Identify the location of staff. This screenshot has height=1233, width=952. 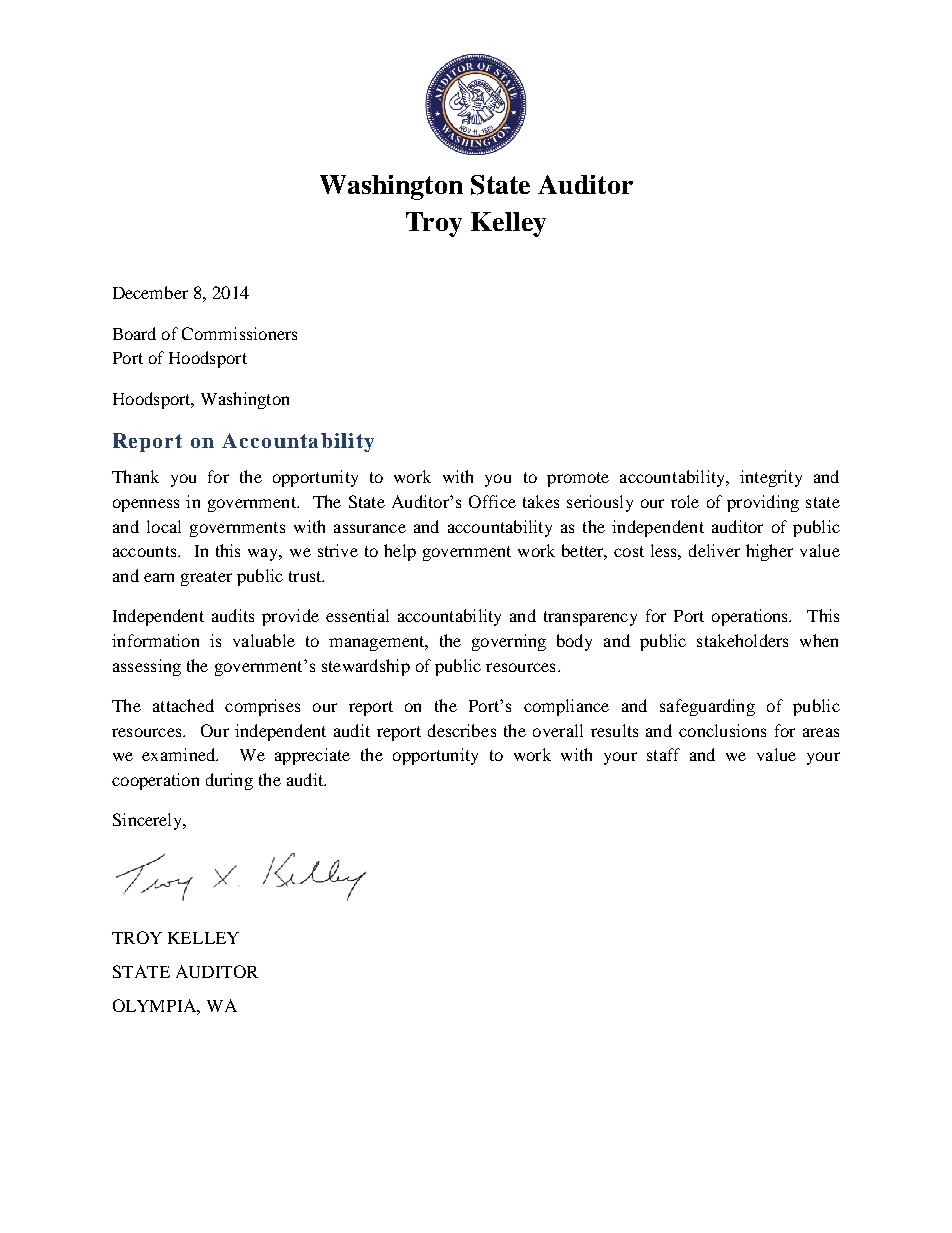
(663, 754).
